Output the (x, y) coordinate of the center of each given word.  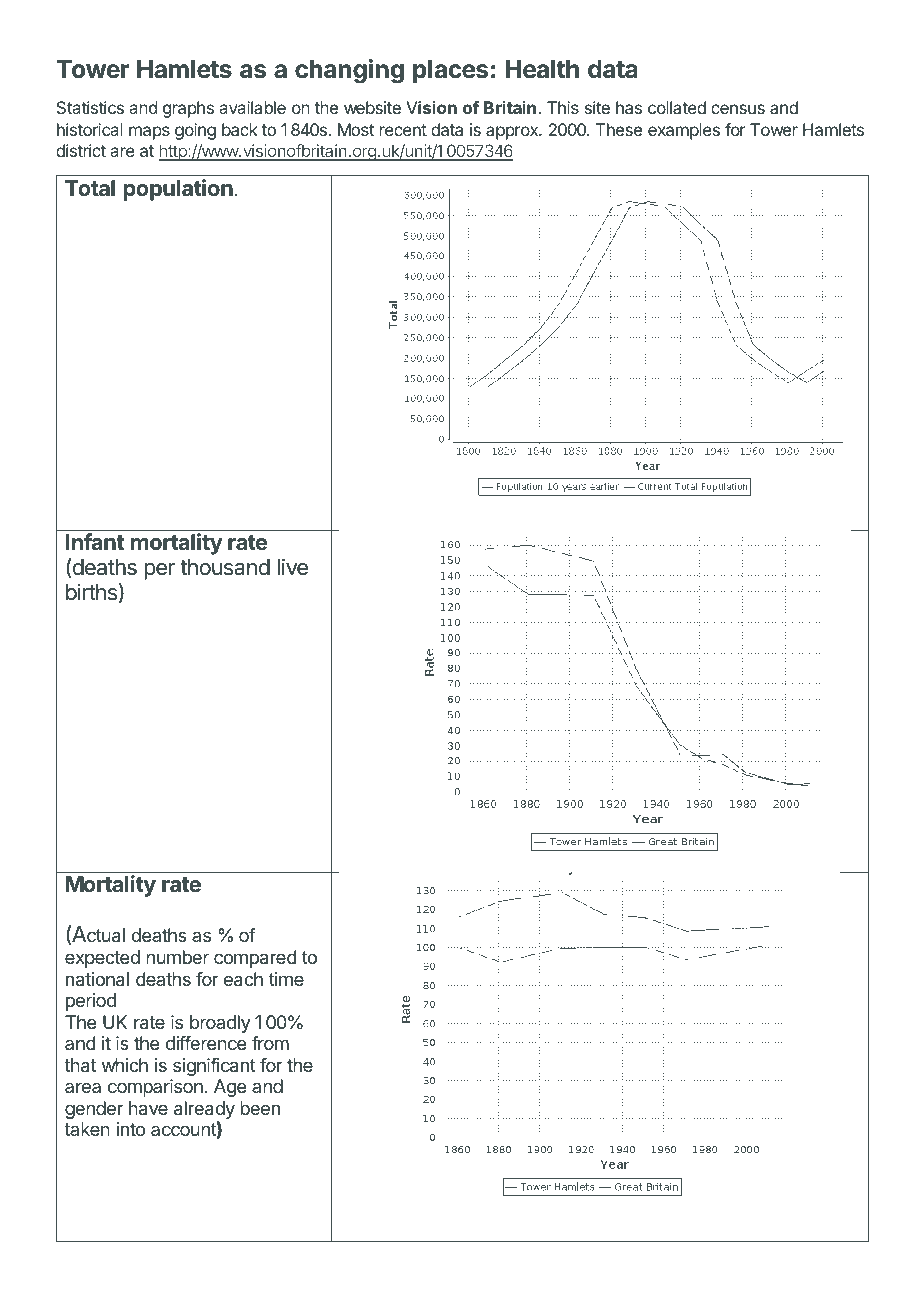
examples (684, 131)
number (177, 957)
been (260, 1108)
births (91, 592)
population (178, 190)
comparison (155, 1088)
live (292, 567)
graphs (188, 109)
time (286, 979)
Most (356, 129)
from (270, 1043)
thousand (225, 567)
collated (677, 107)
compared (255, 959)
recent (403, 130)
